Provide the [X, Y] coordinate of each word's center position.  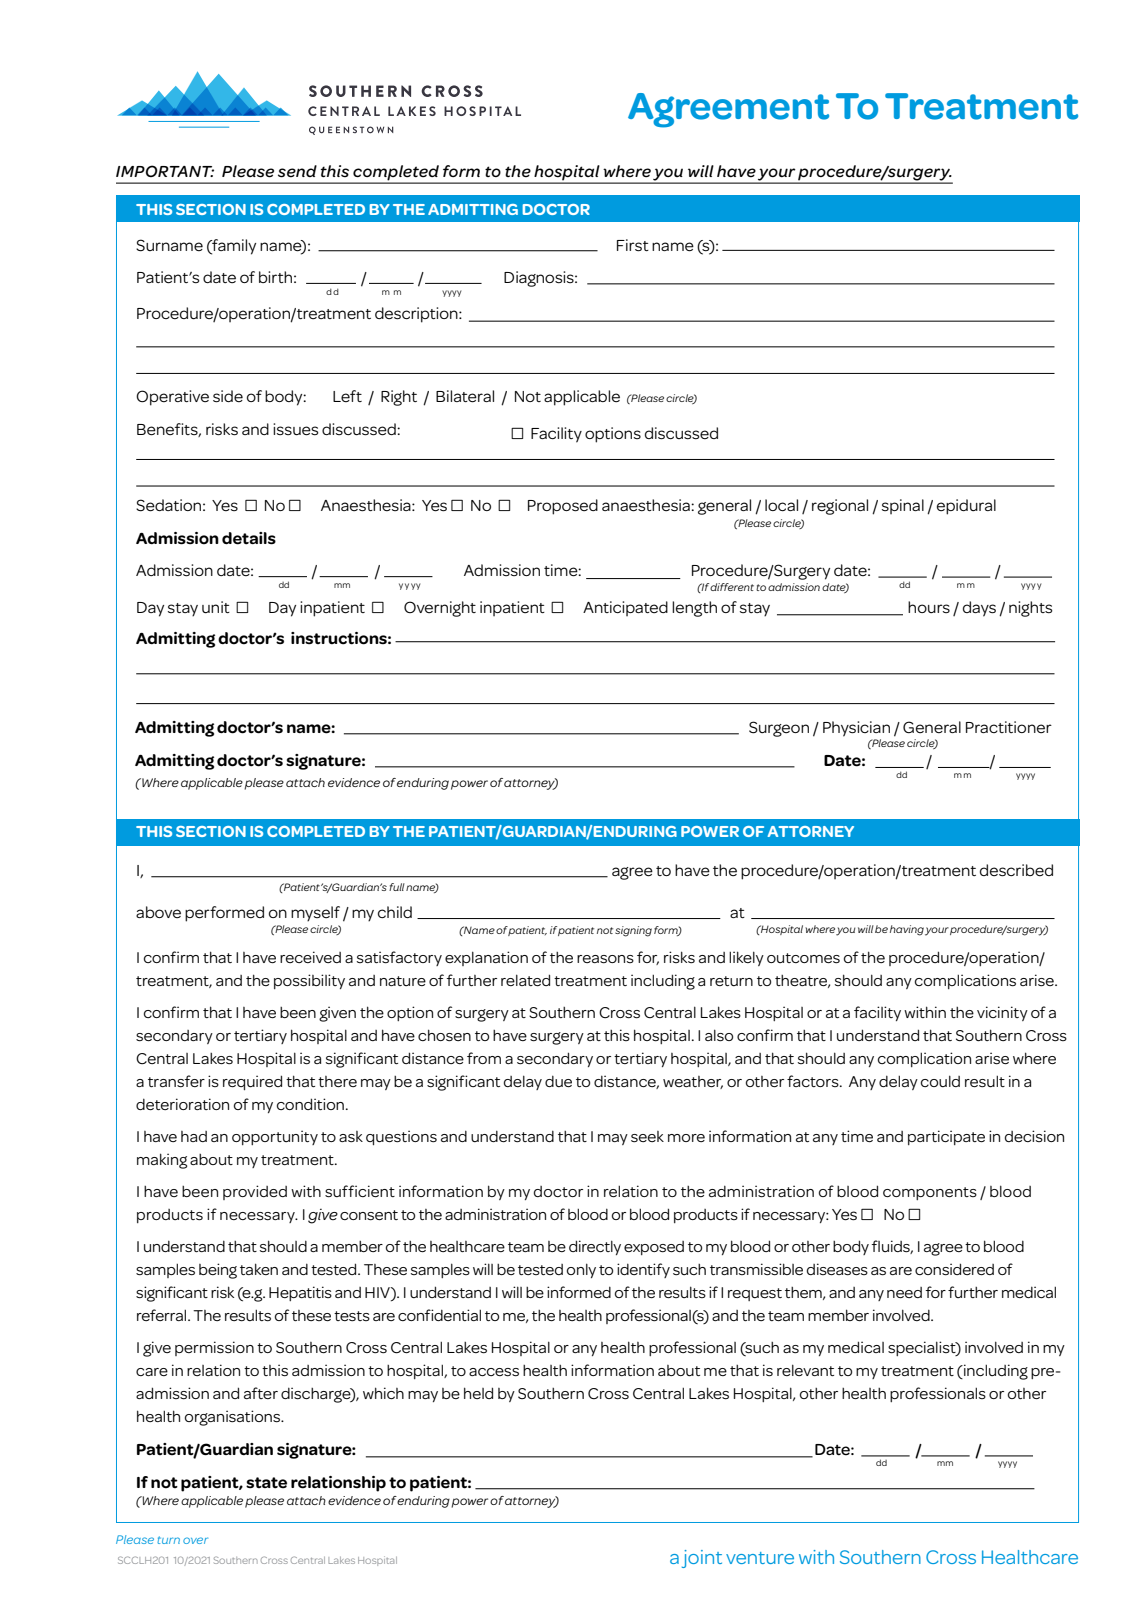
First [633, 245]
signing [633, 931]
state [266, 1483]
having [907, 930]
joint [702, 1559]
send [297, 171]
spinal [903, 506]
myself [315, 914]
